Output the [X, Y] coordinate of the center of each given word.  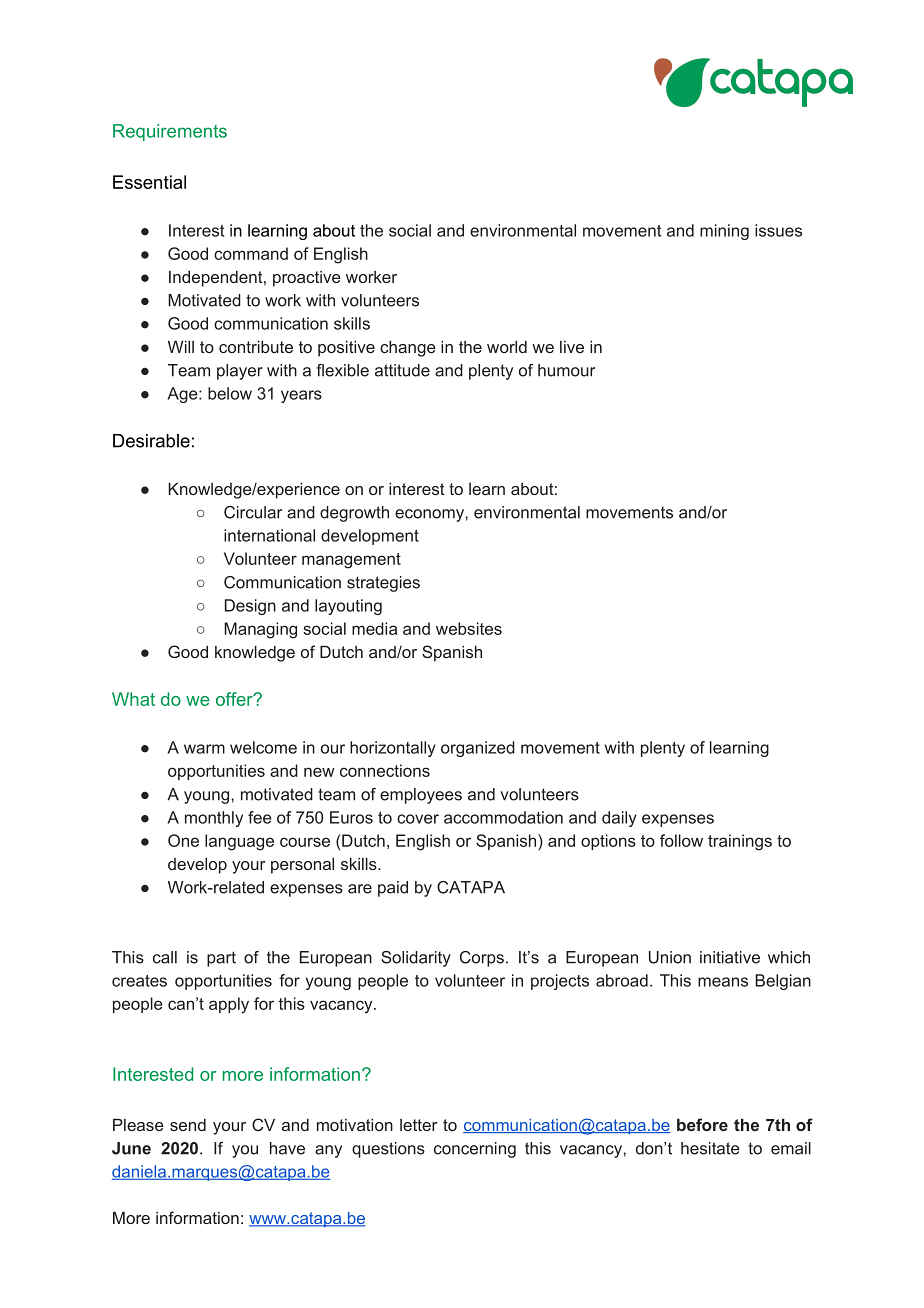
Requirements [170, 132]
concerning [475, 1150]
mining [724, 232]
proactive [307, 279]
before [702, 1124]
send [188, 1125]
